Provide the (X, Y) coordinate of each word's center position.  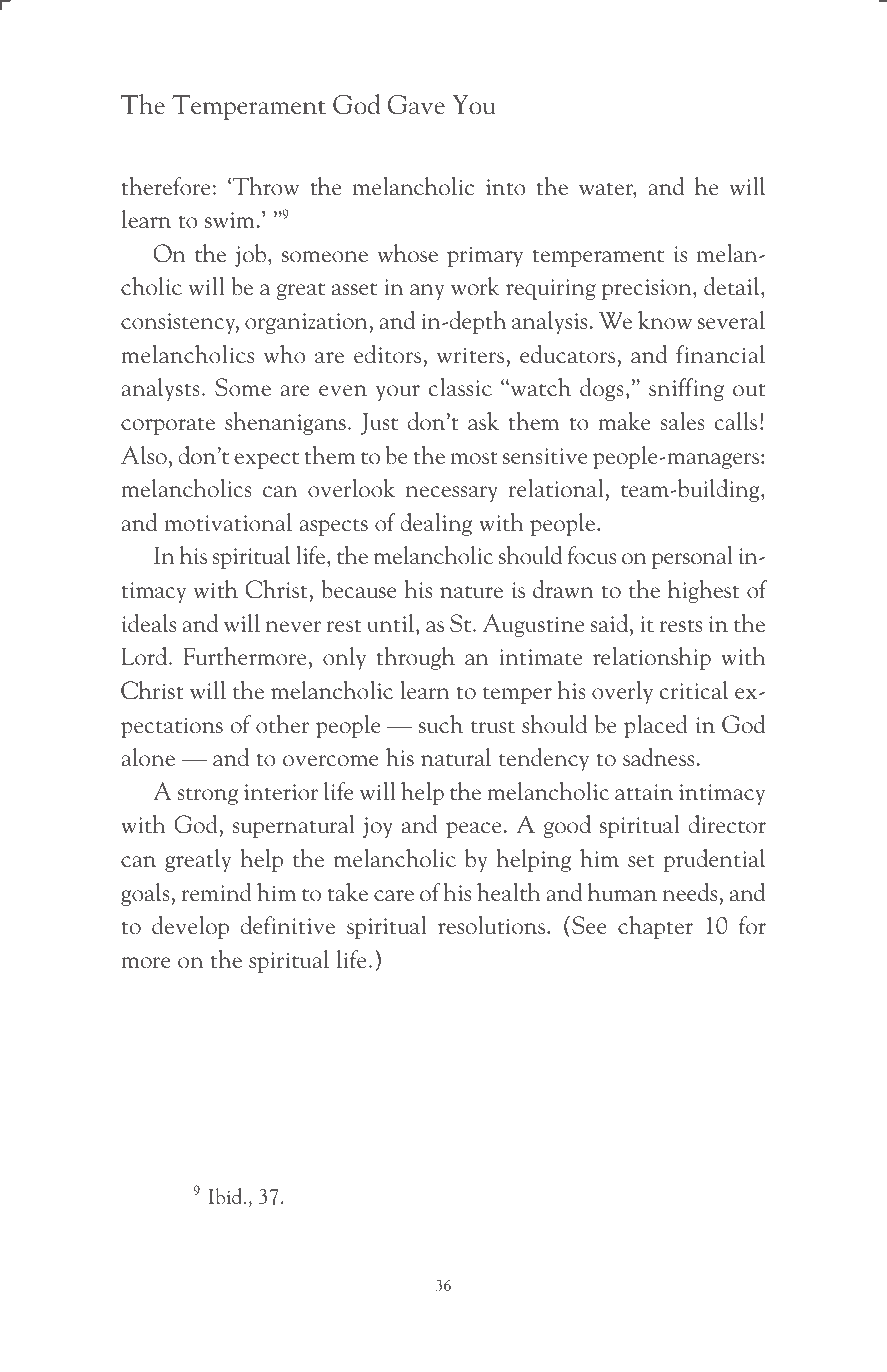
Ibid (227, 1196)
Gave (416, 105)
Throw (264, 186)
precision (648, 289)
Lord (146, 656)
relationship (652, 658)
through (416, 658)
